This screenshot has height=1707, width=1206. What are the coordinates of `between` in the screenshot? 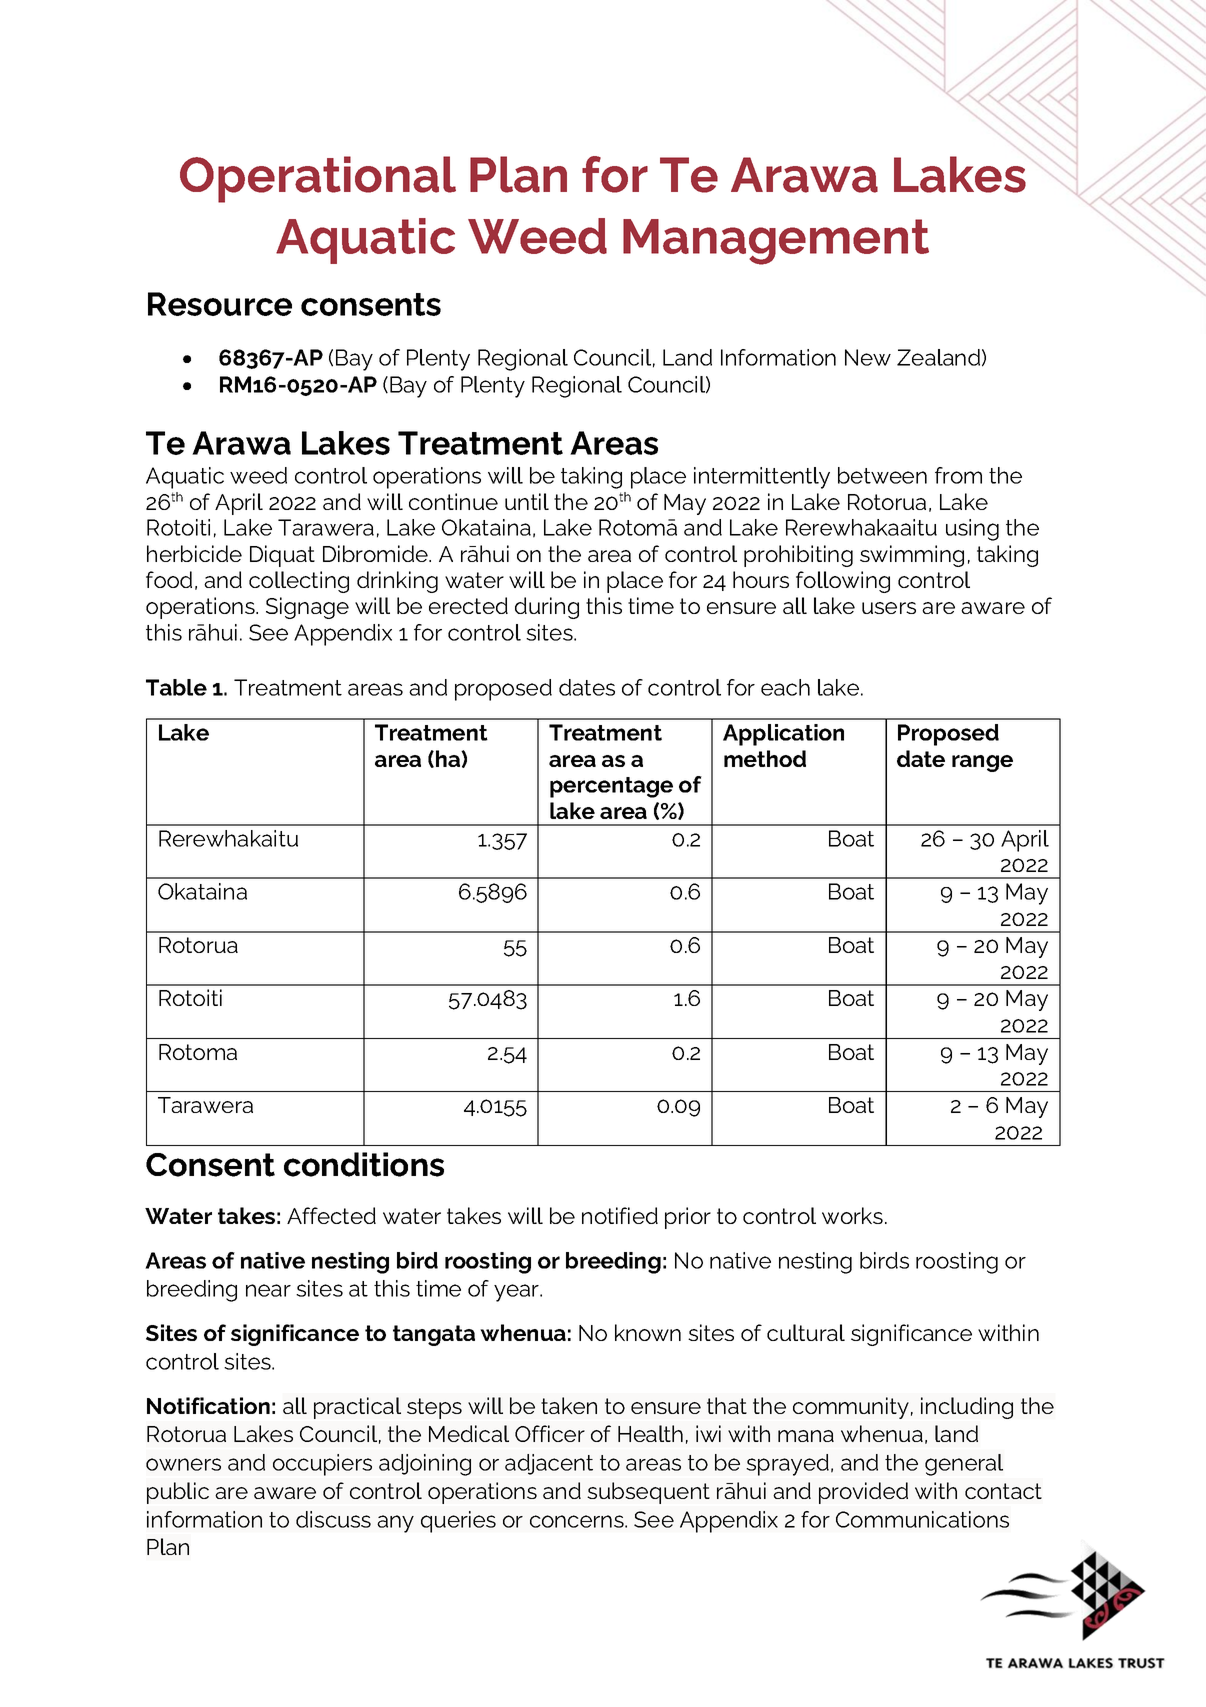 It's located at (882, 475).
